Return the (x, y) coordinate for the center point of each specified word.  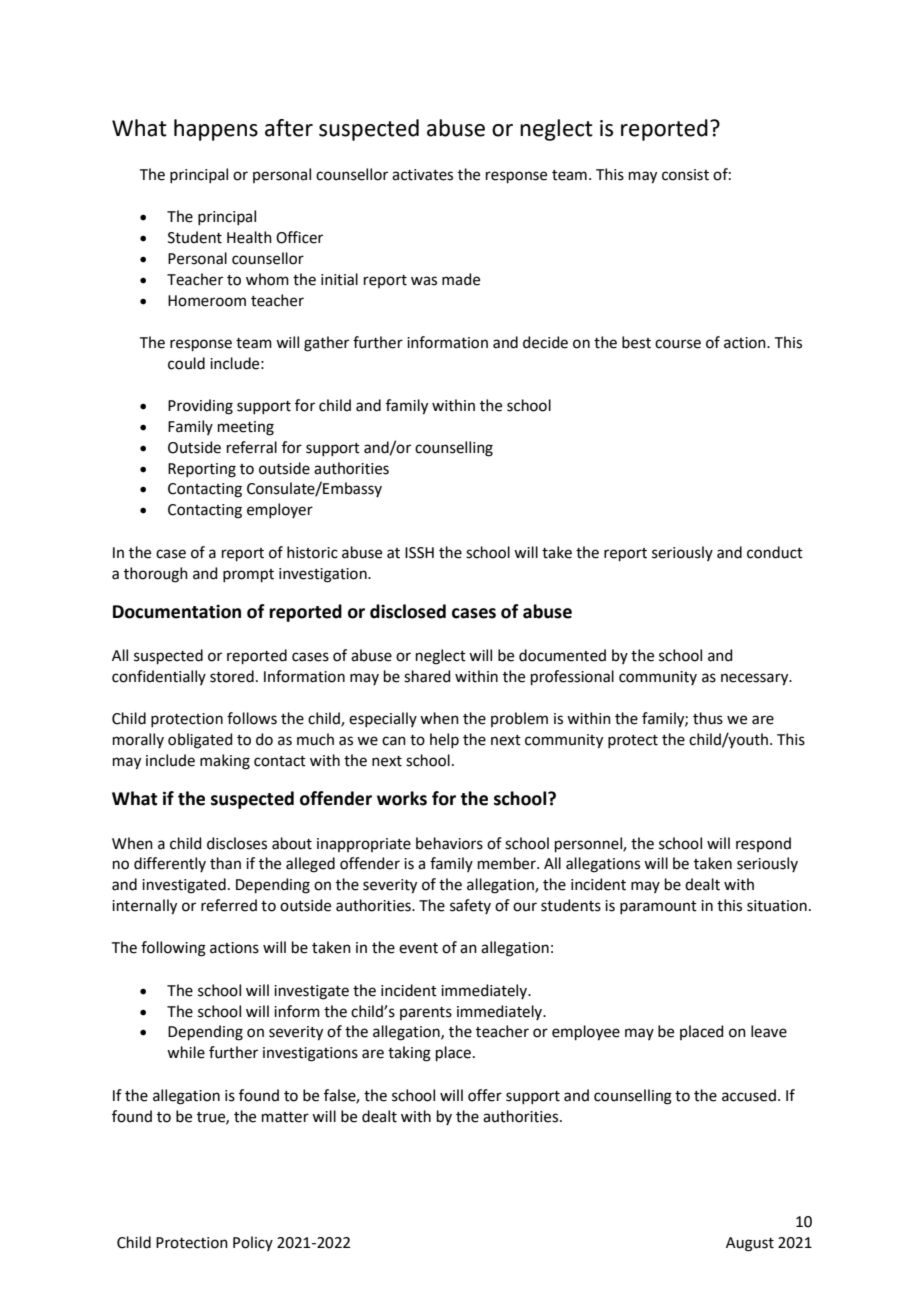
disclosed (408, 611)
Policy (253, 1243)
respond (763, 844)
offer (485, 1095)
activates (422, 175)
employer (280, 510)
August (750, 1244)
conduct (775, 552)
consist (685, 175)
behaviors (449, 843)
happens (216, 130)
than (225, 863)
